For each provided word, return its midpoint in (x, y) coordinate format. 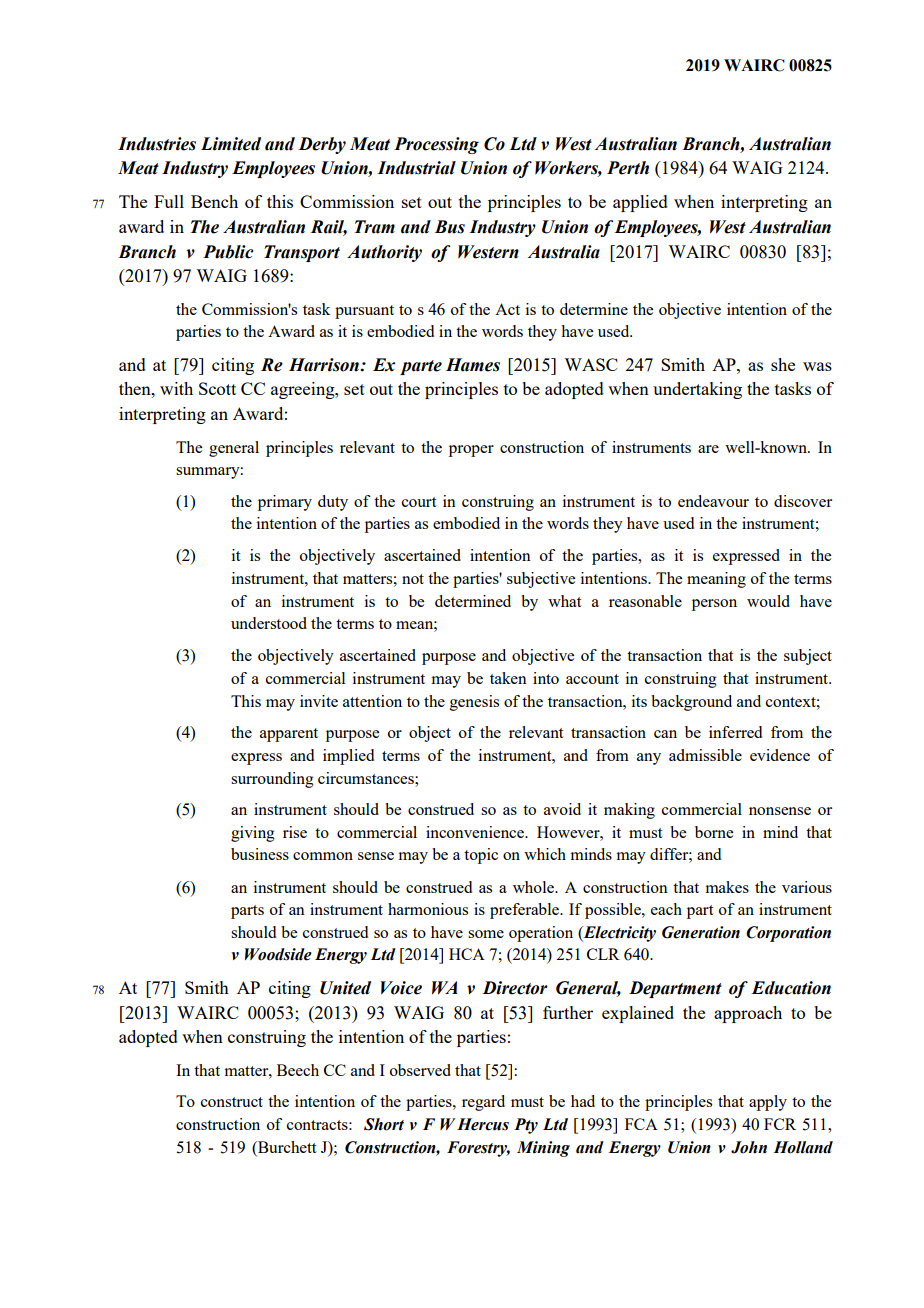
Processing (436, 145)
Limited (231, 144)
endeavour (713, 501)
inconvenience (476, 832)
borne (714, 832)
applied (640, 203)
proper (471, 451)
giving (253, 834)
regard (483, 1103)
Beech (298, 1070)
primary (285, 503)
